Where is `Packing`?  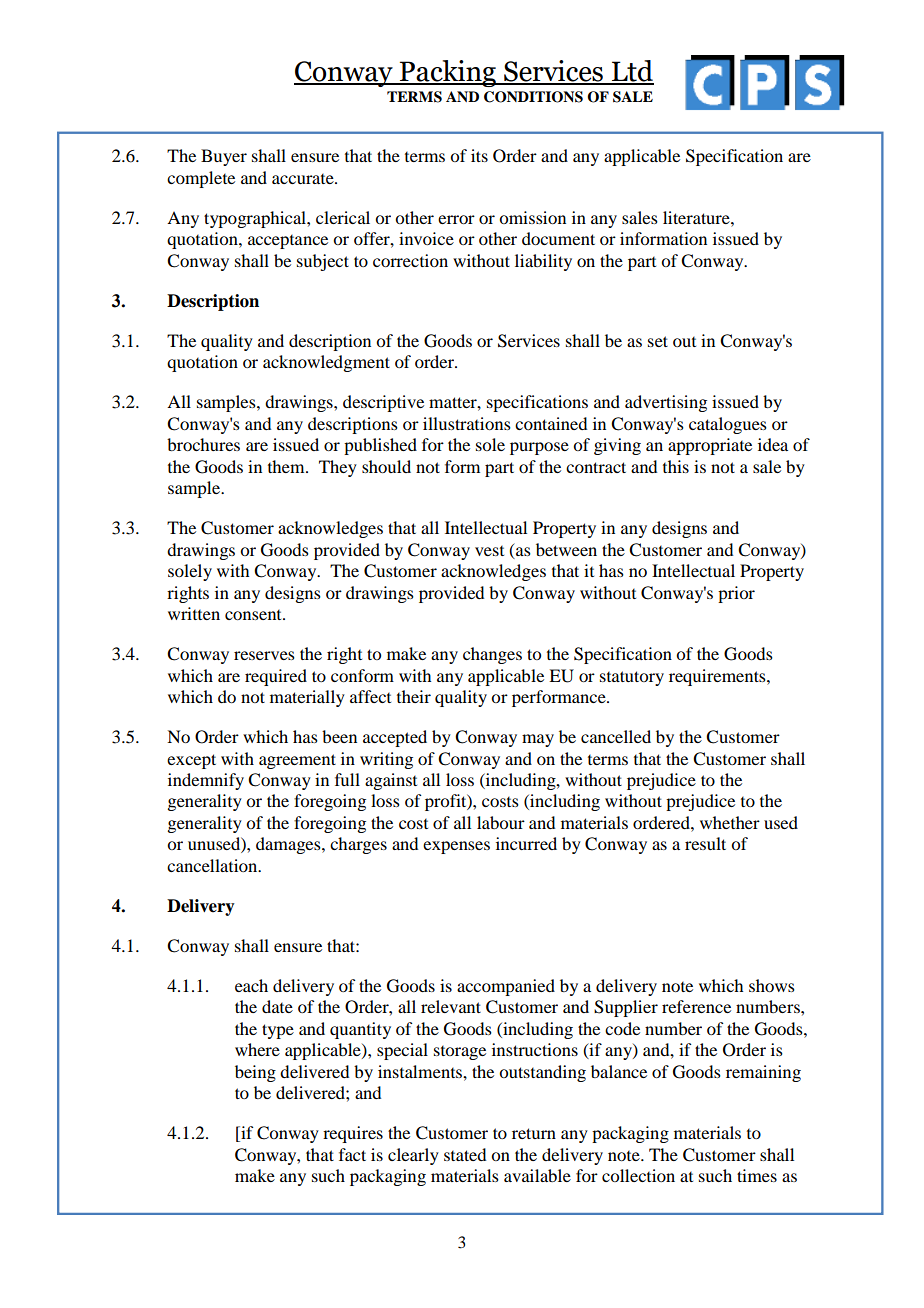
Packing is located at coordinates (448, 73).
